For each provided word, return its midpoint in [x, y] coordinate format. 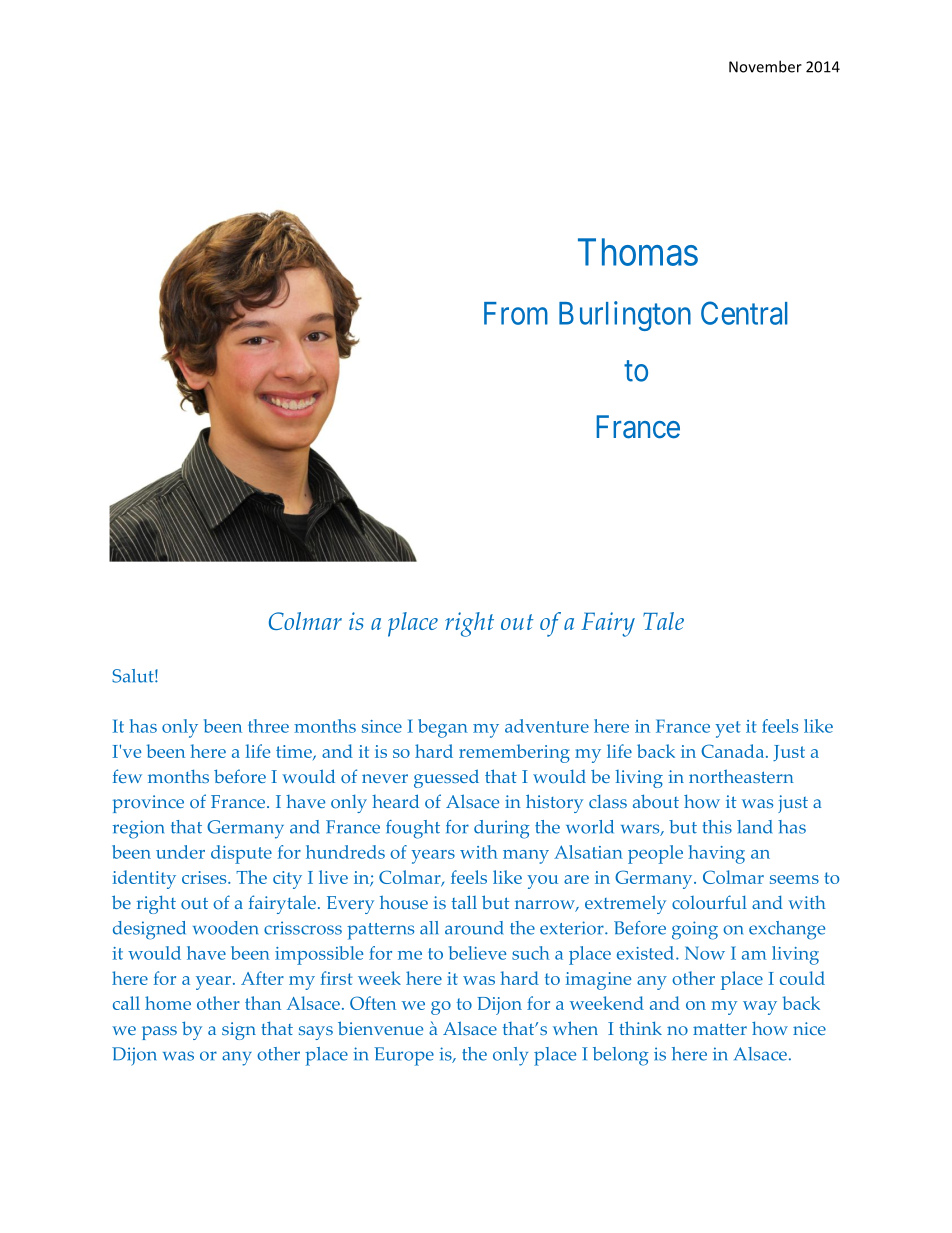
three [268, 726]
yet [728, 729]
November [765, 66]
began [443, 728]
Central [744, 313]
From [516, 313]
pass [159, 1033]
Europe [404, 1056]
